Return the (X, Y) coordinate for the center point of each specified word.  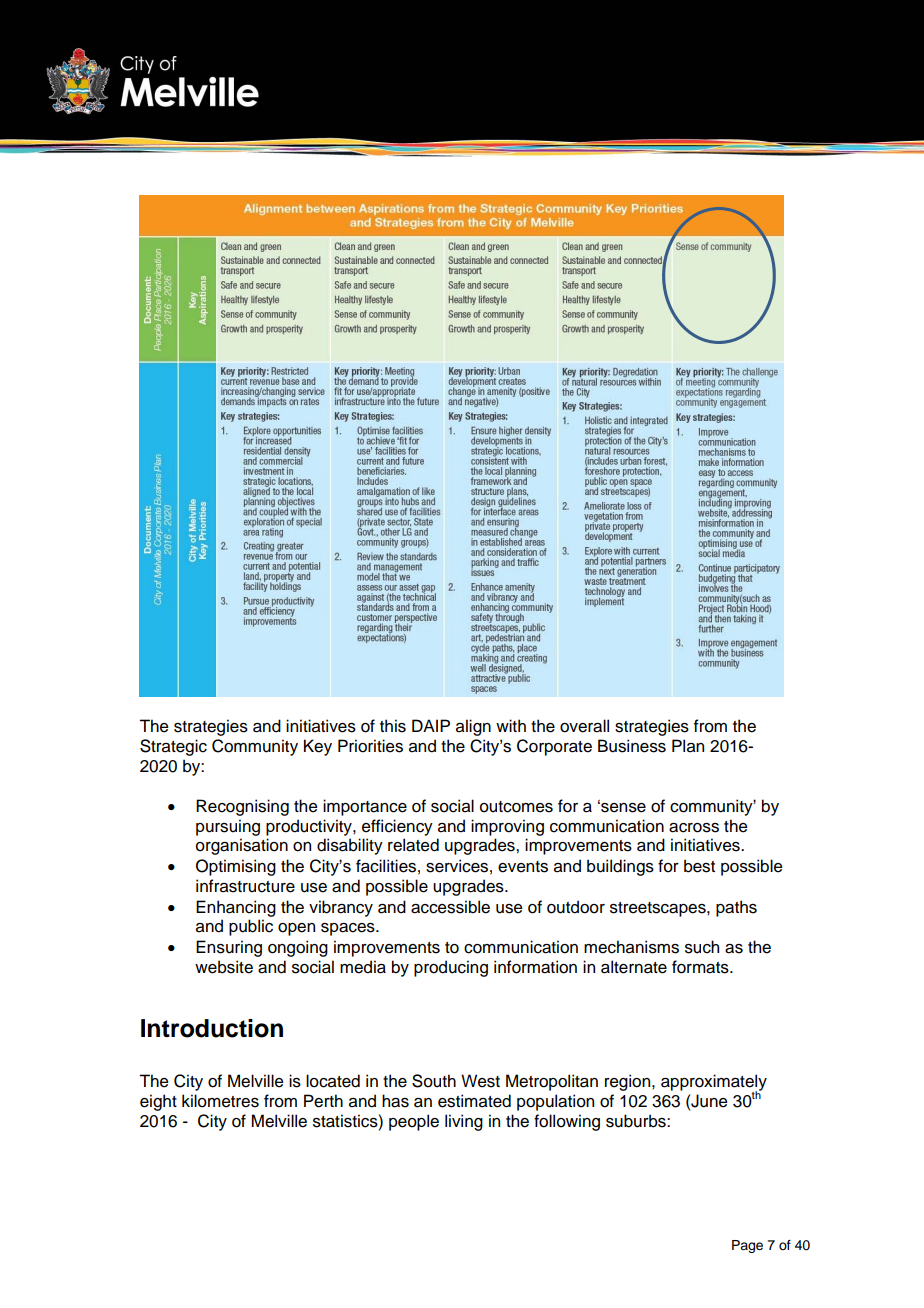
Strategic (173, 747)
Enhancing (236, 908)
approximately (714, 1083)
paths (736, 908)
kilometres (220, 1101)
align (473, 727)
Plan (688, 746)
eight (158, 1102)
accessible (450, 907)
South (434, 1081)
